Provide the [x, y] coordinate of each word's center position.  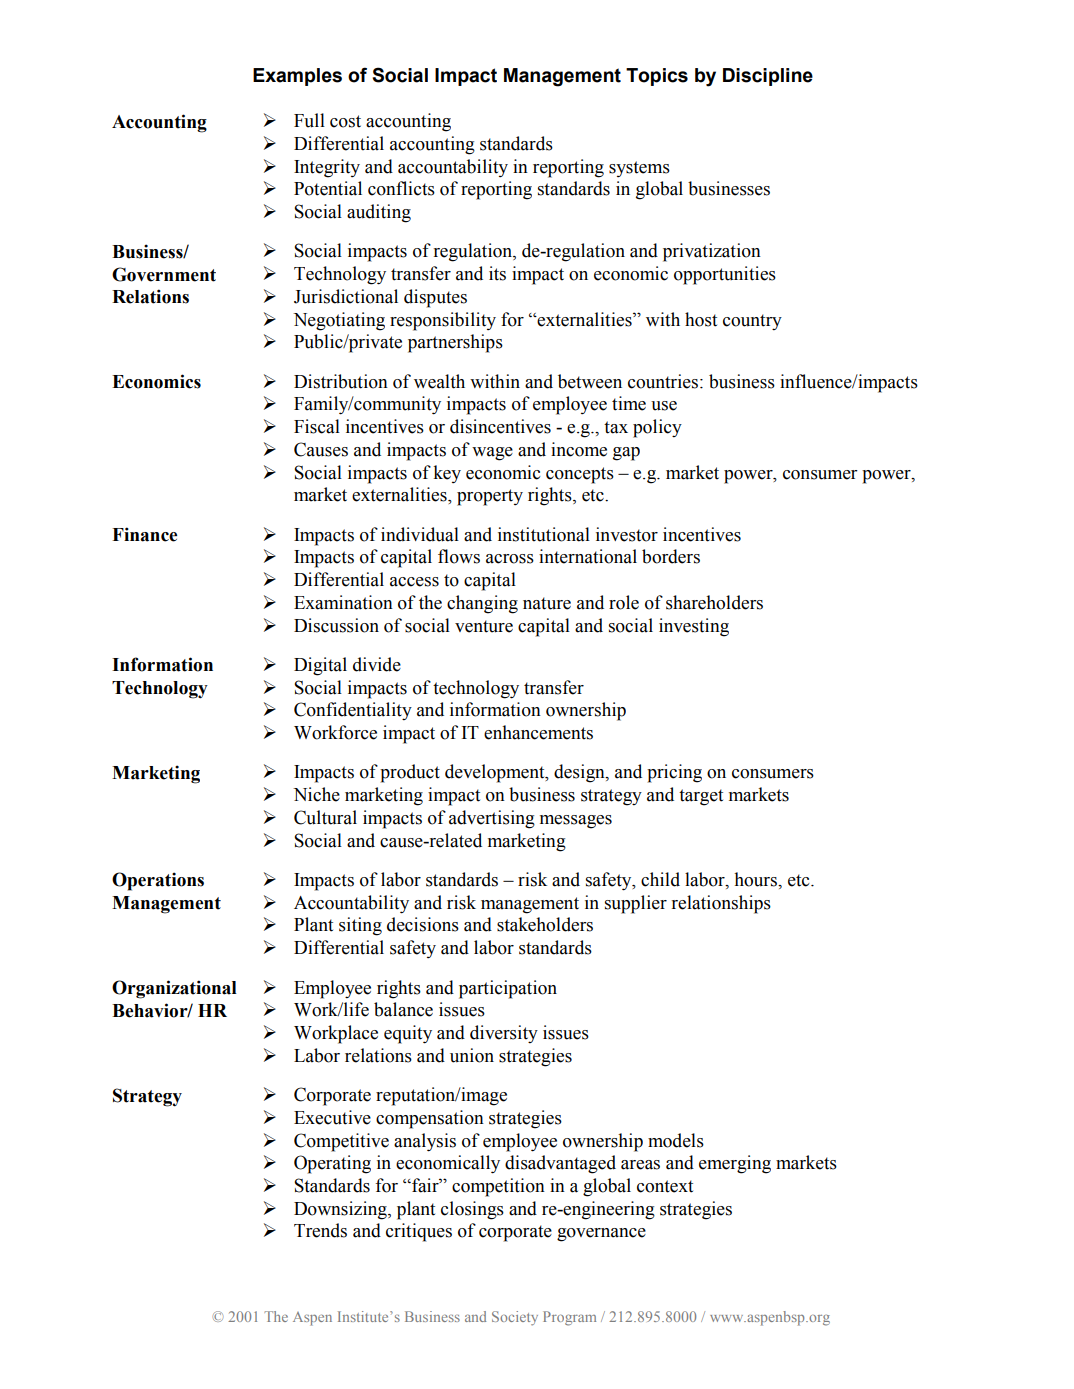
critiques [419, 1232]
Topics [657, 77]
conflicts [401, 188]
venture [484, 626]
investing [694, 627]
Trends [320, 1230]
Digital [320, 666]
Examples [297, 77]
